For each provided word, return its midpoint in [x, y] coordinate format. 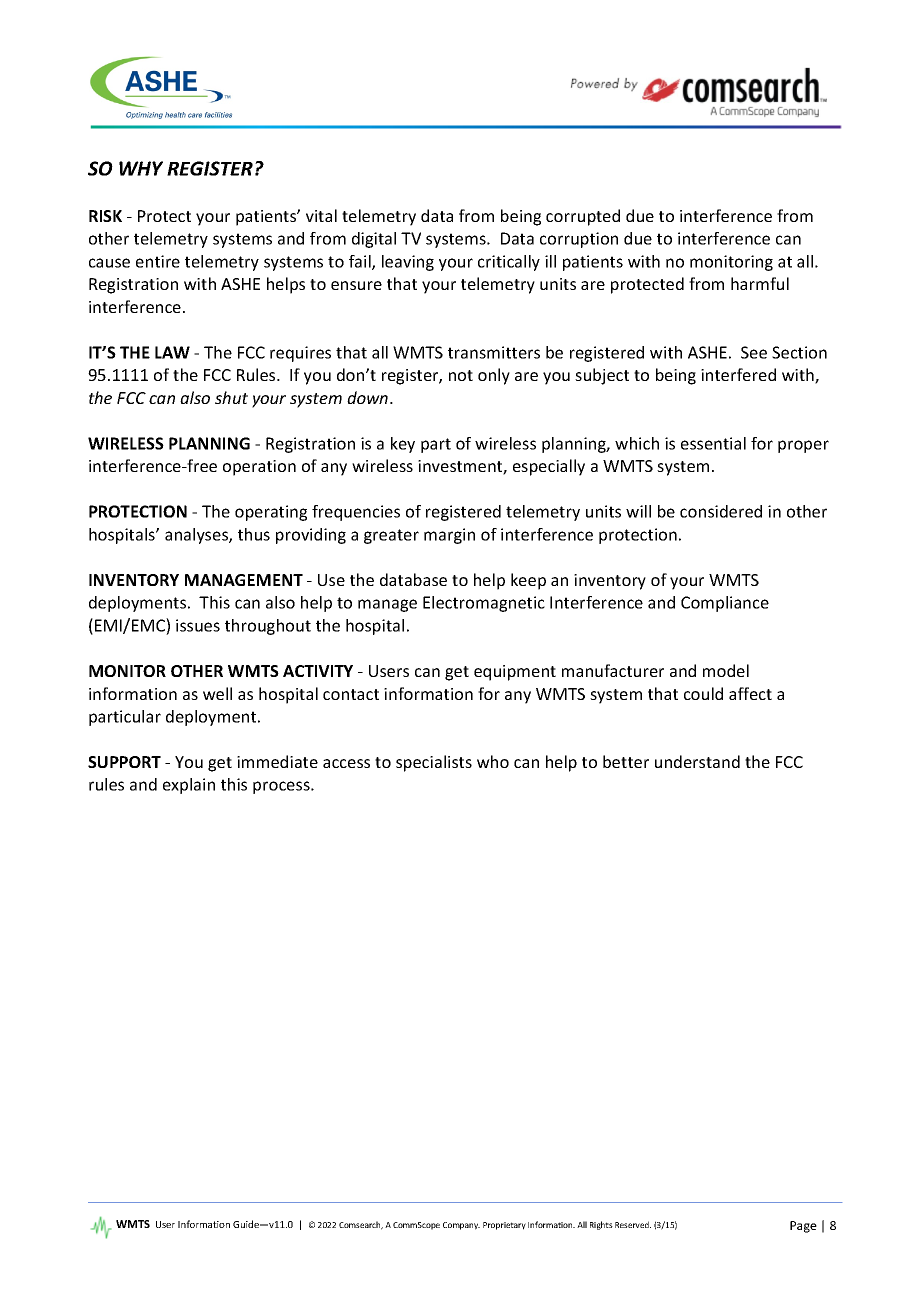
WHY [141, 168]
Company [461, 1226]
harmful [760, 283]
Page [803, 1227]
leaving [408, 263]
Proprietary [504, 1226]
